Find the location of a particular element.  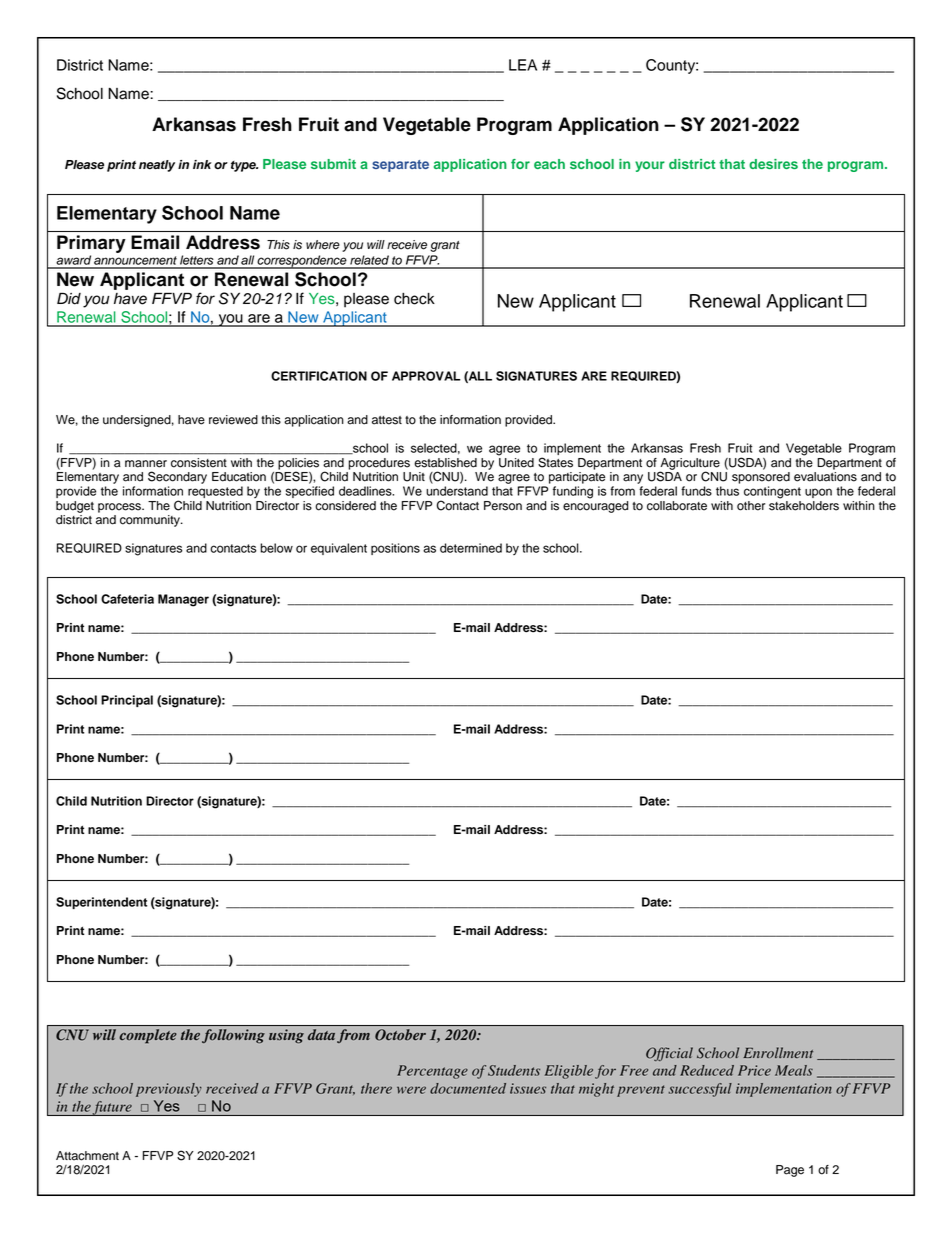

separate is located at coordinates (400, 166).
